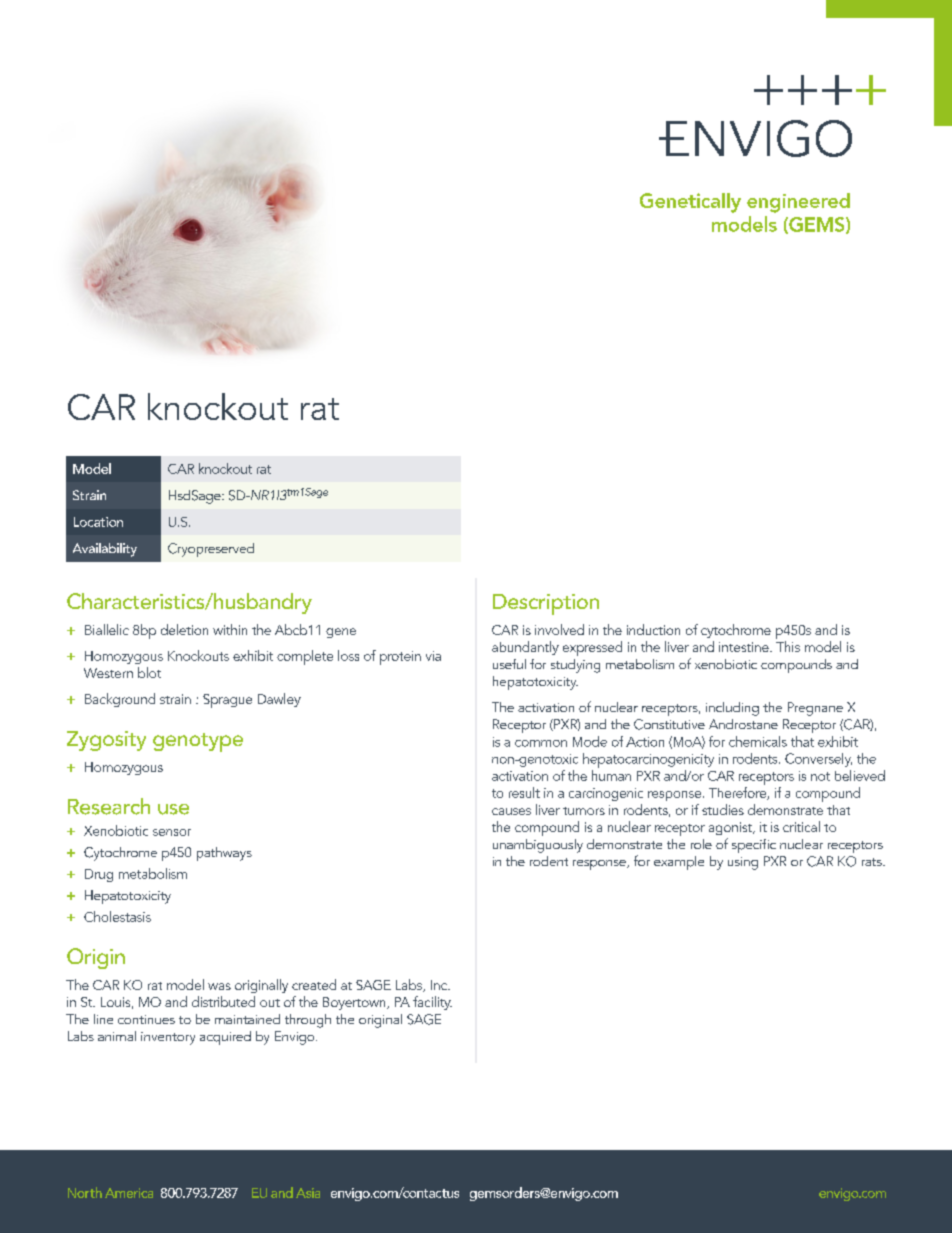  What do you see at coordinates (129, 1193) in the screenshot?
I see `America` at bounding box center [129, 1193].
